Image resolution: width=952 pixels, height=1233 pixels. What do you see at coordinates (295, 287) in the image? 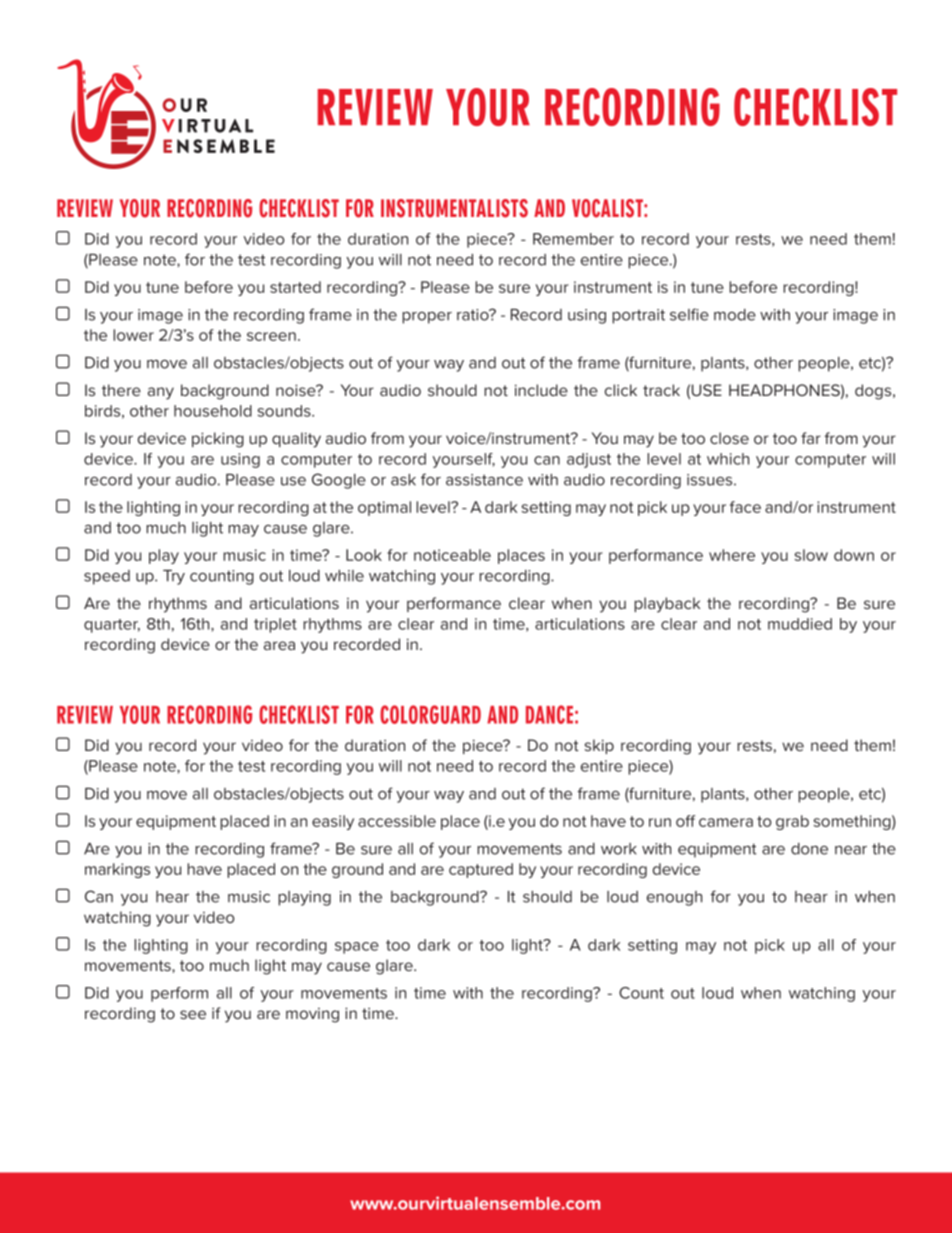
I see `started` at bounding box center [295, 287].
